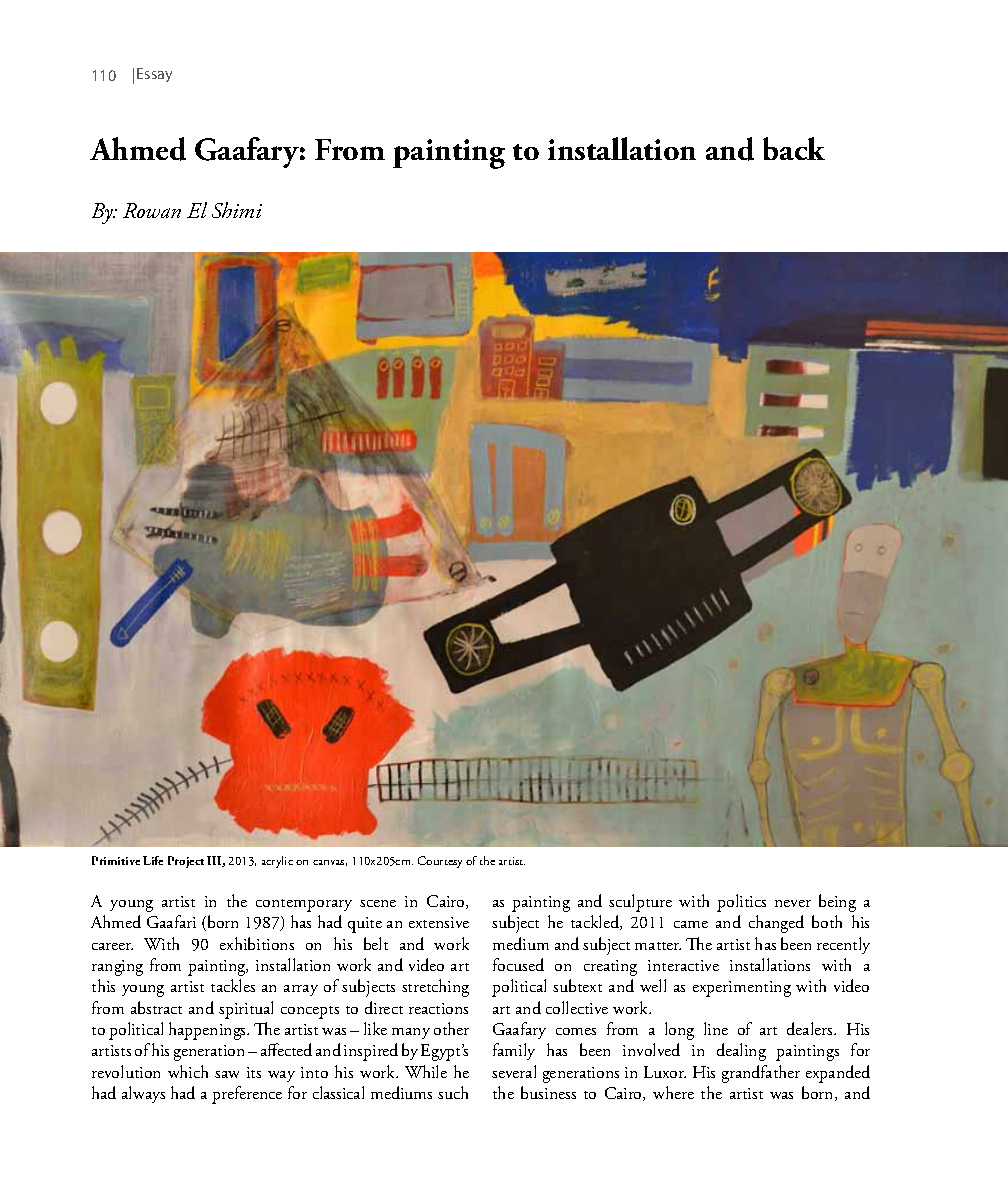 The height and width of the document is (1192, 1008). I want to click on Courtesy, so click(440, 862).
